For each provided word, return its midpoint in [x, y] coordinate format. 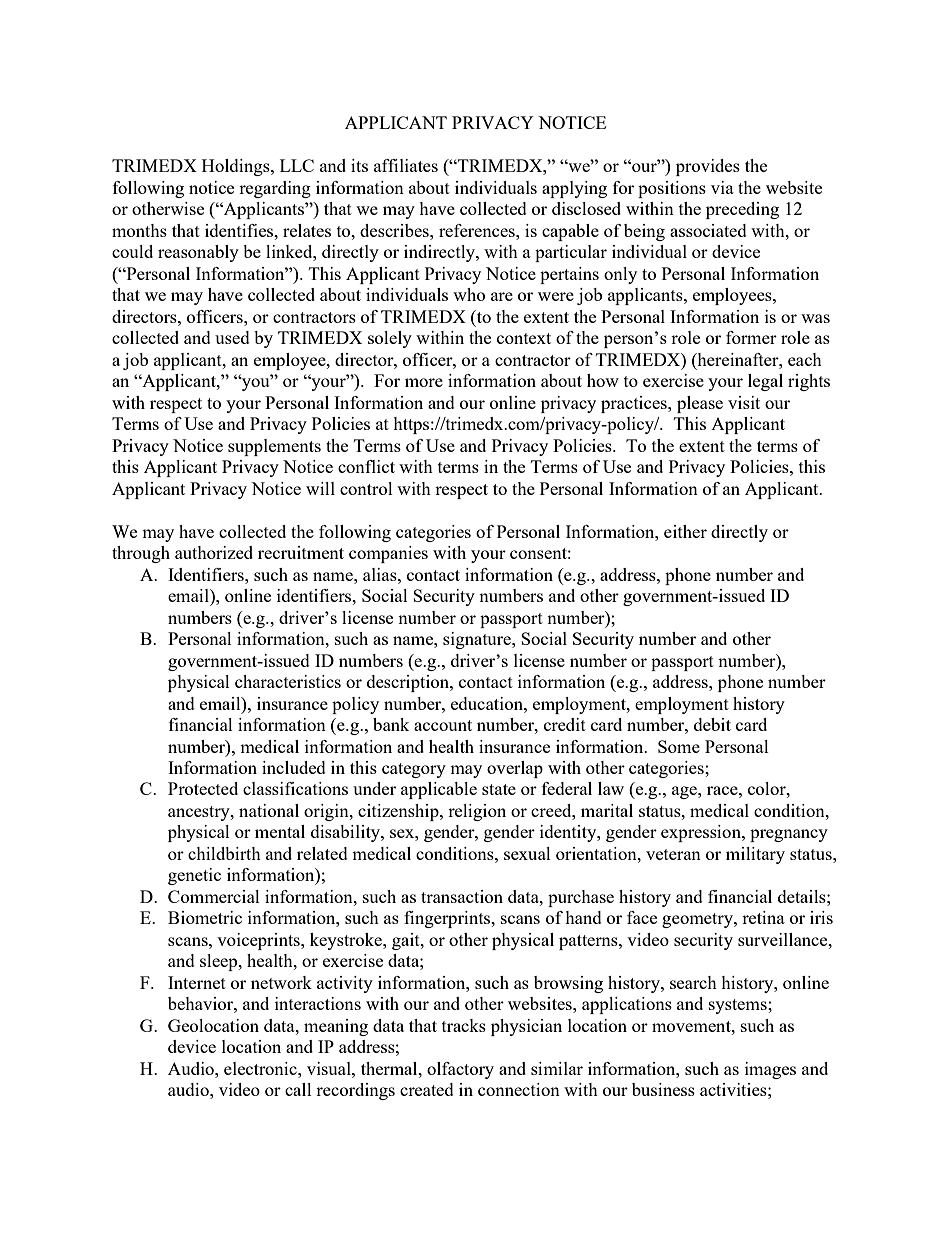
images [770, 1070]
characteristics [288, 681]
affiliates [406, 165]
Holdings [237, 167]
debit [712, 724]
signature [478, 640]
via [722, 187]
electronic [261, 1068]
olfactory [460, 1070]
